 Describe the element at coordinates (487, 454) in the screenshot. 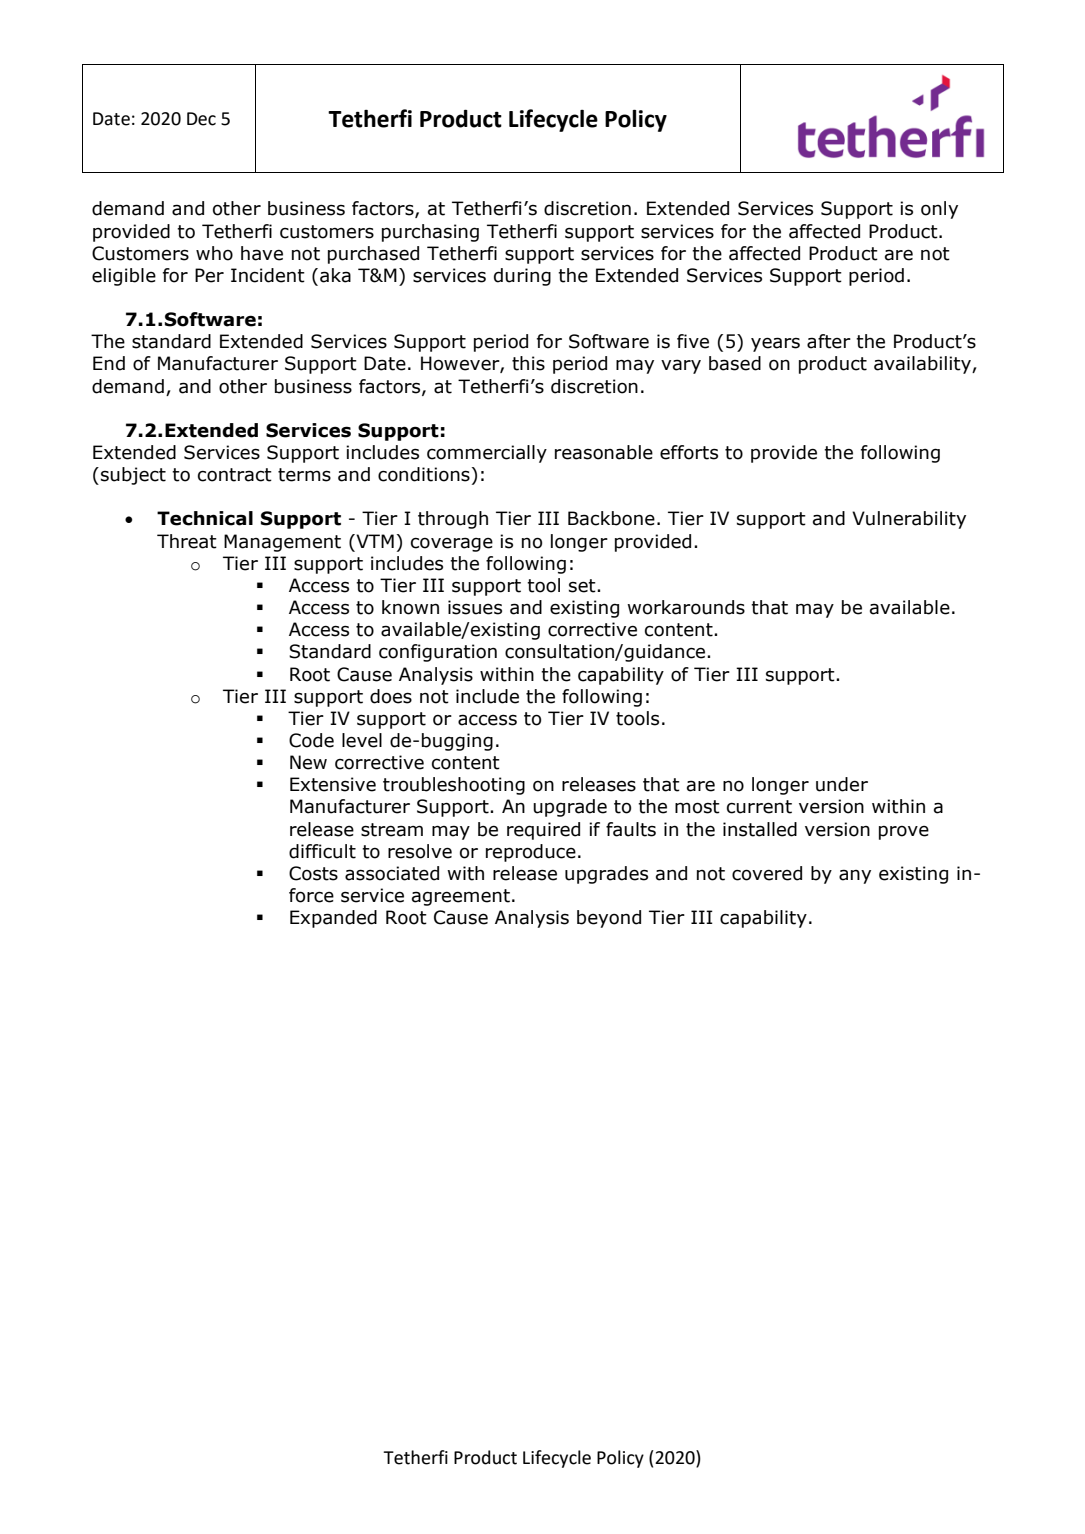

I see `commercially` at that location.
